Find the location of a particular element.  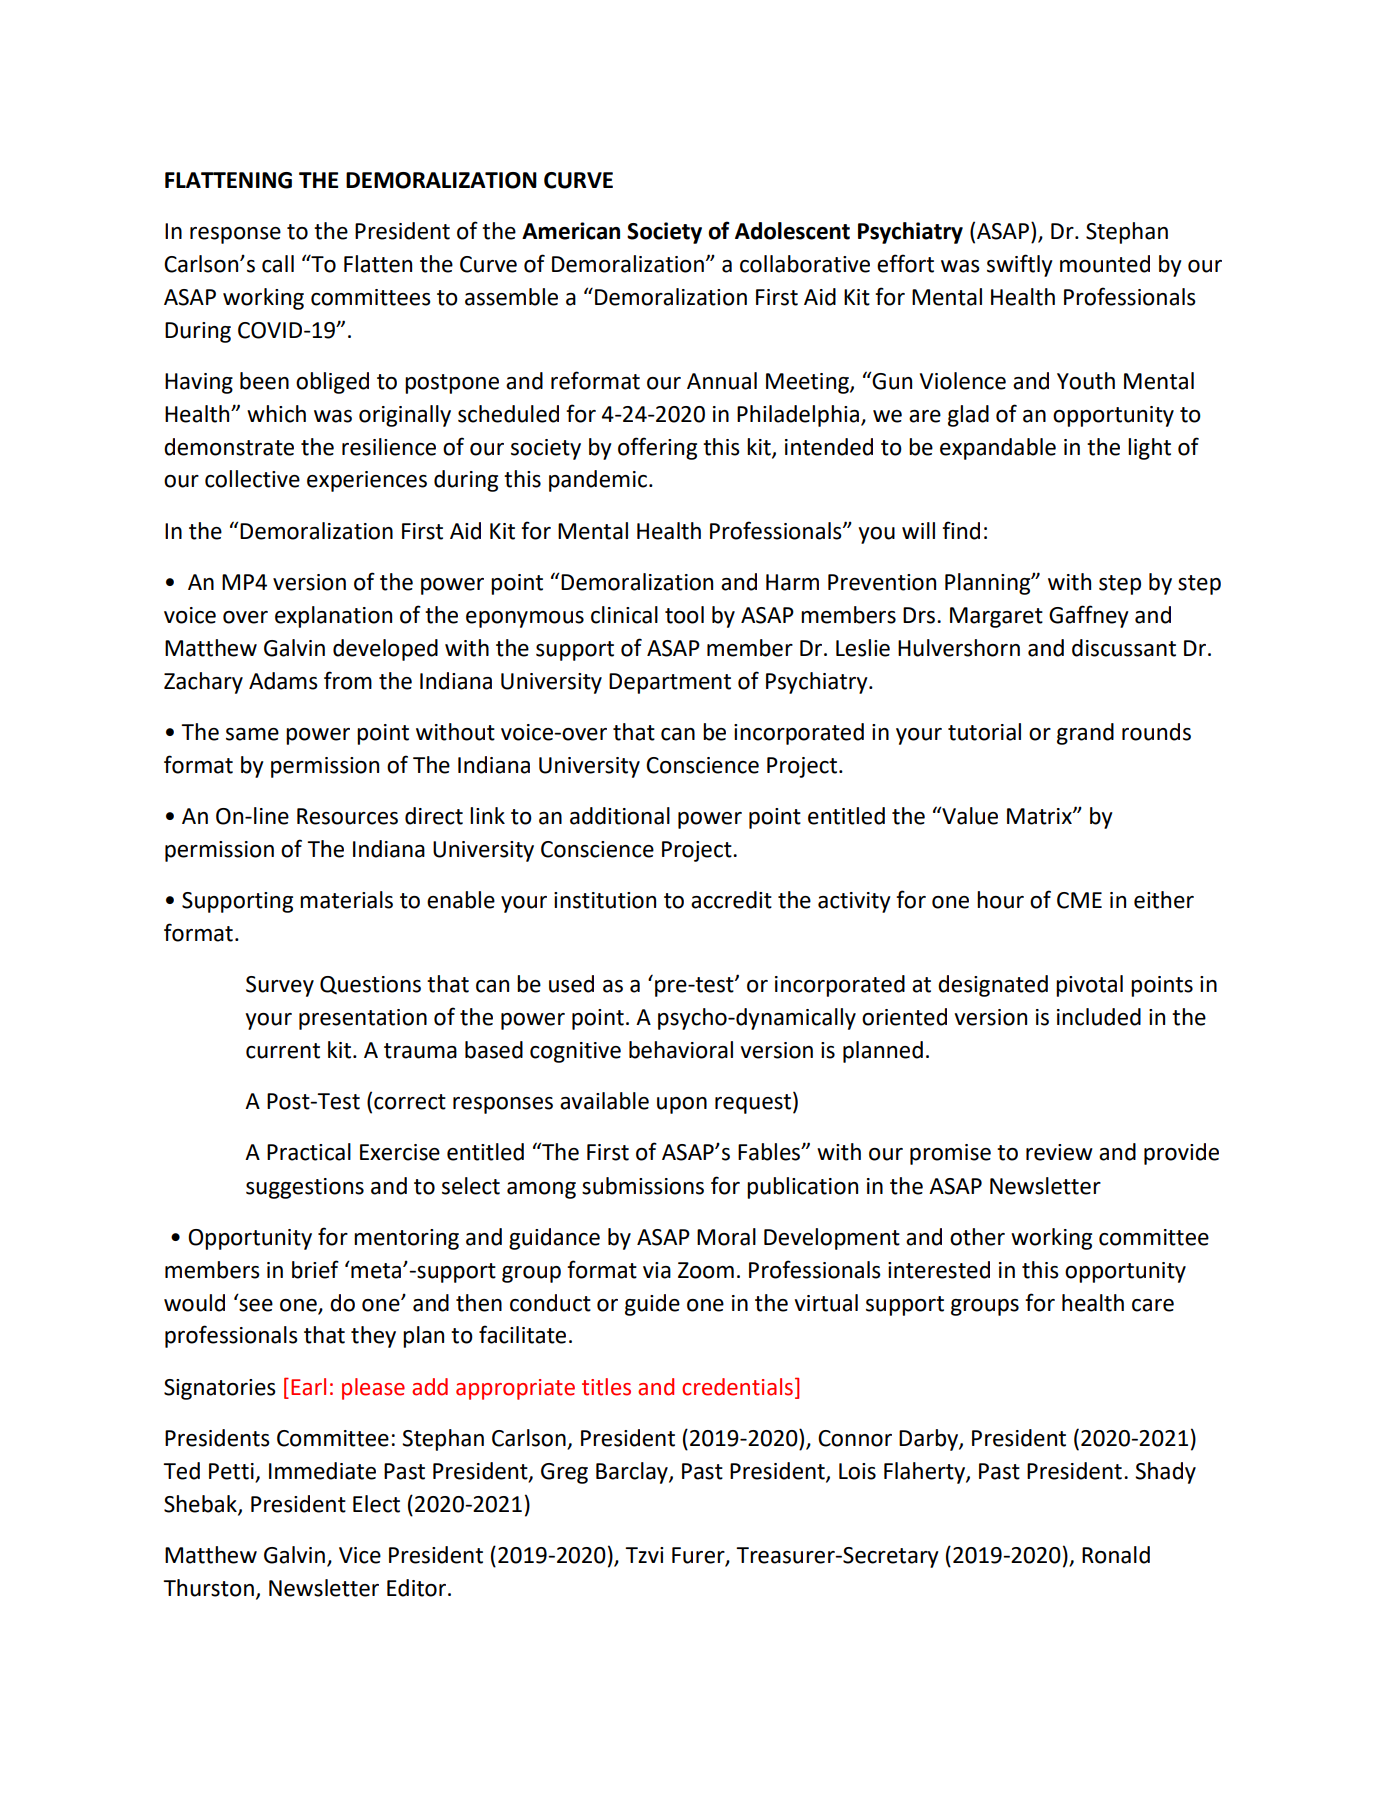

Ronald is located at coordinates (1116, 1555).
